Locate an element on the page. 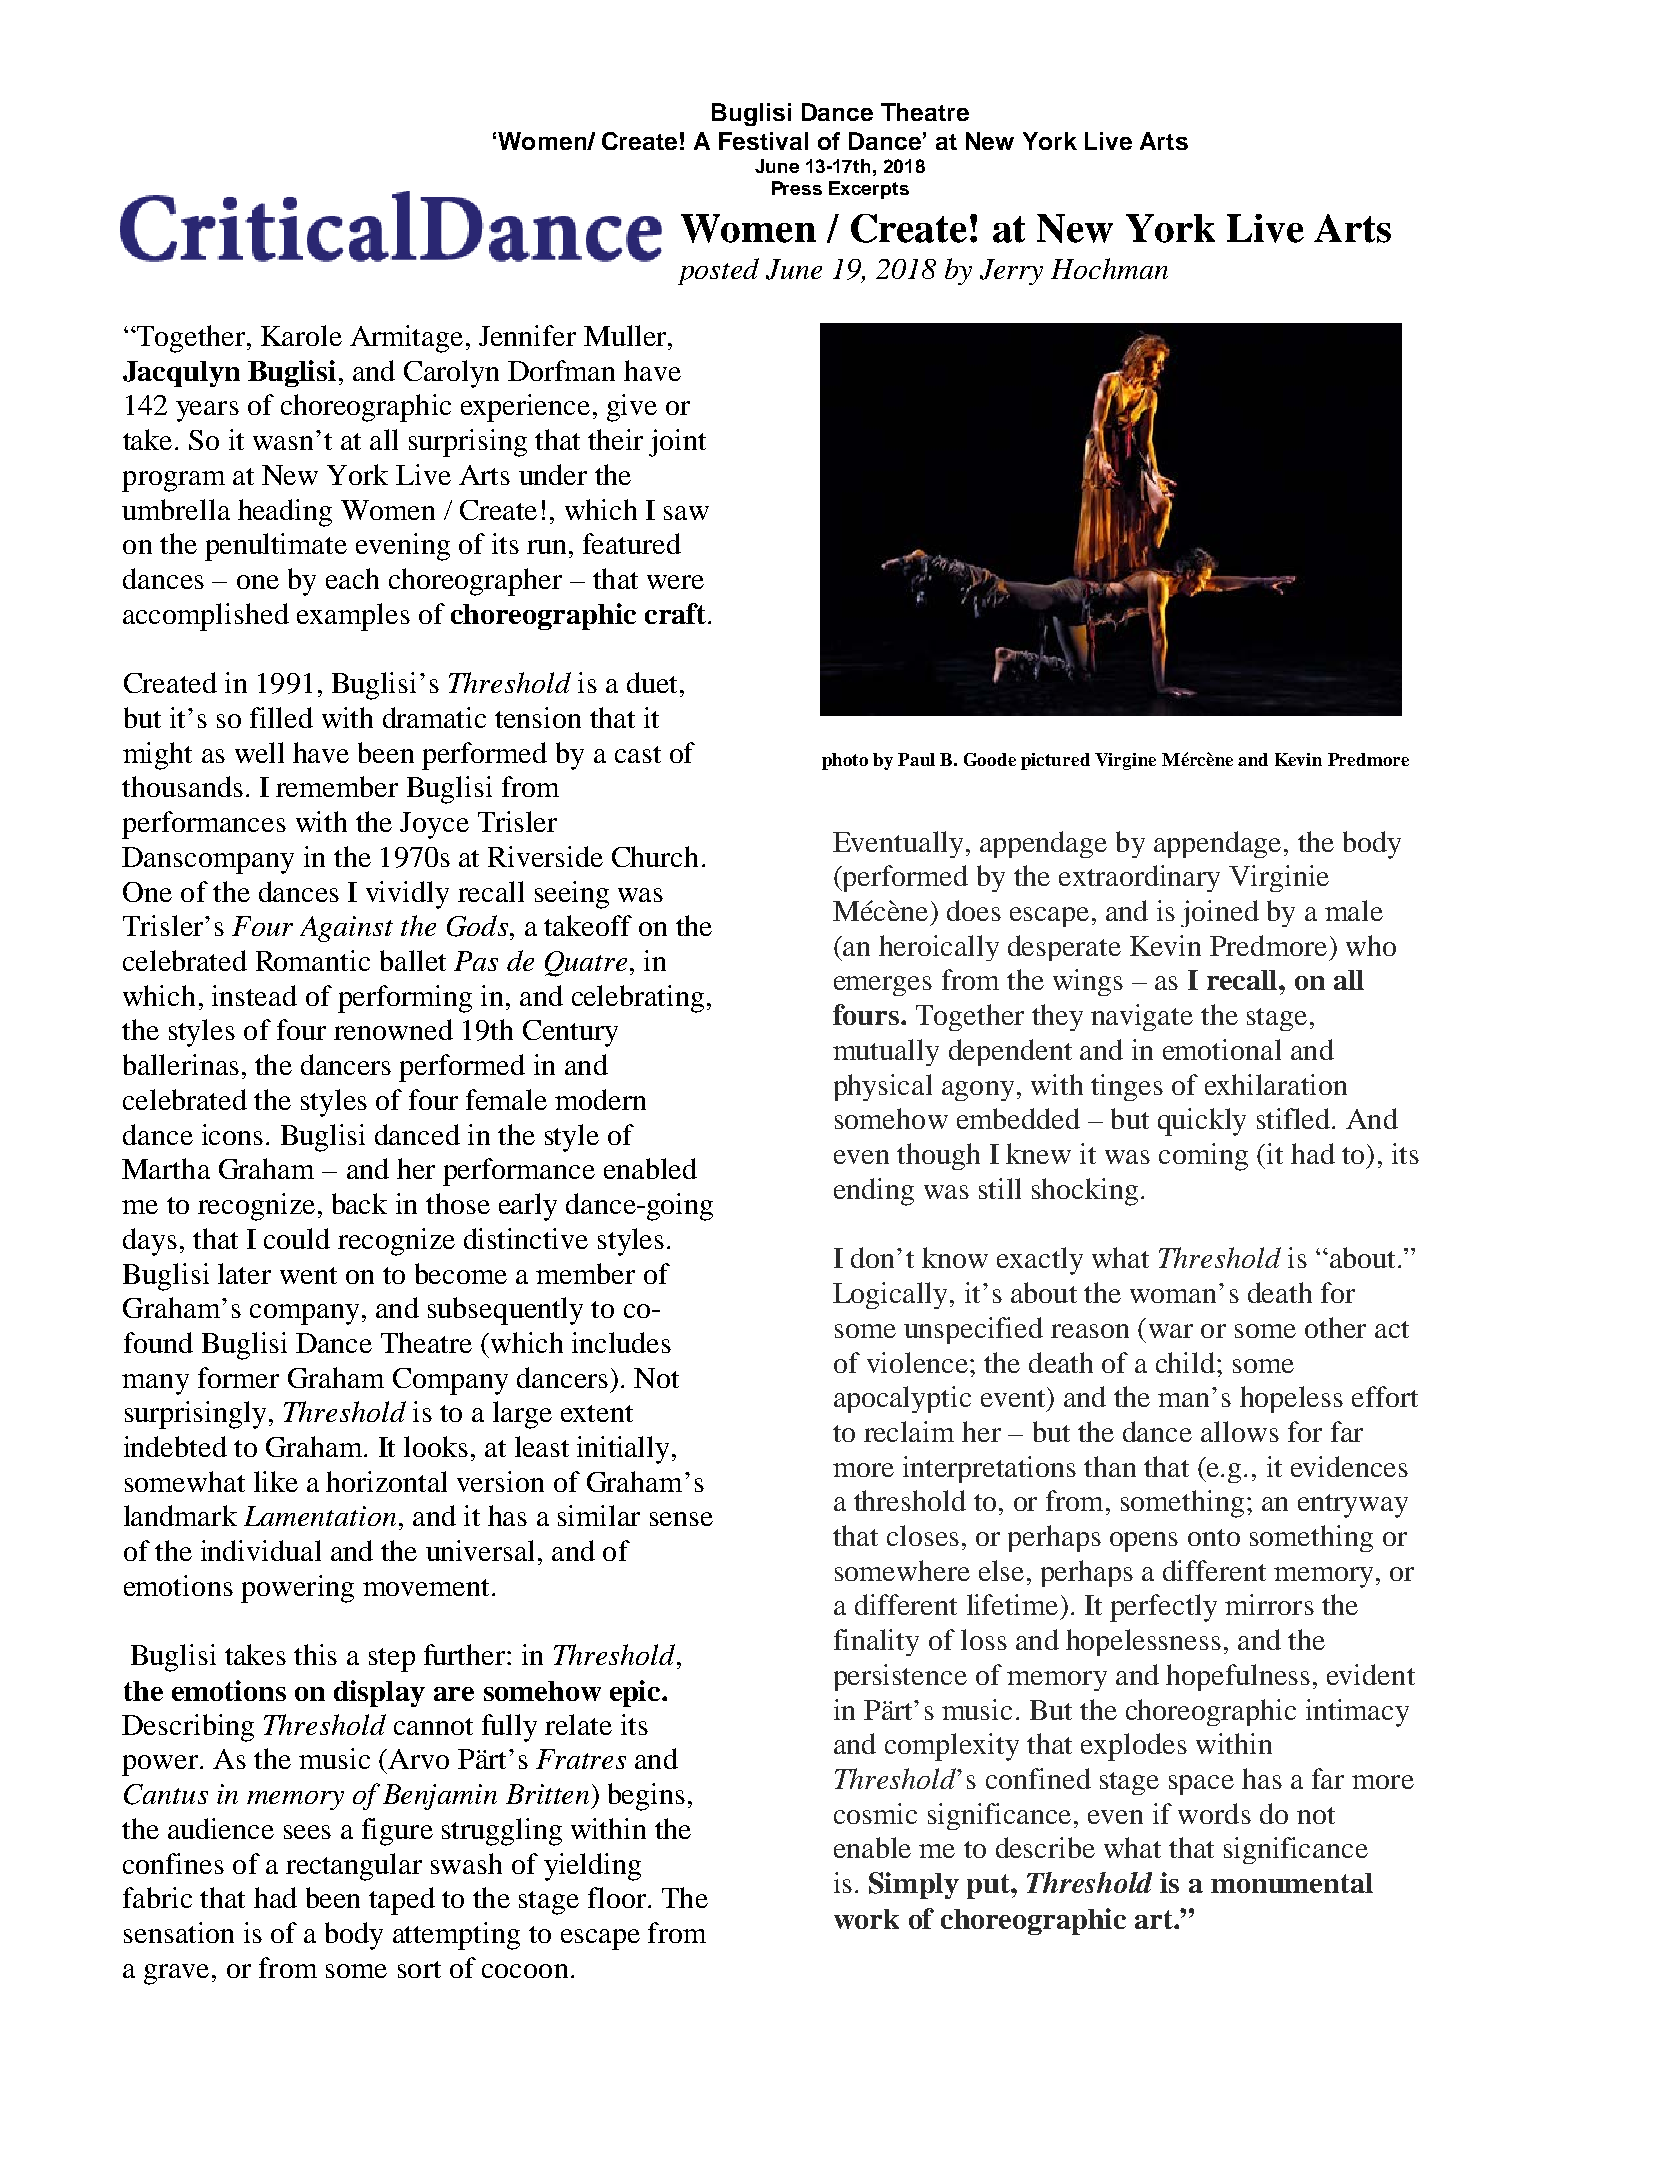 This page has width=1680, height=2174. rectangular is located at coordinates (354, 1867).
